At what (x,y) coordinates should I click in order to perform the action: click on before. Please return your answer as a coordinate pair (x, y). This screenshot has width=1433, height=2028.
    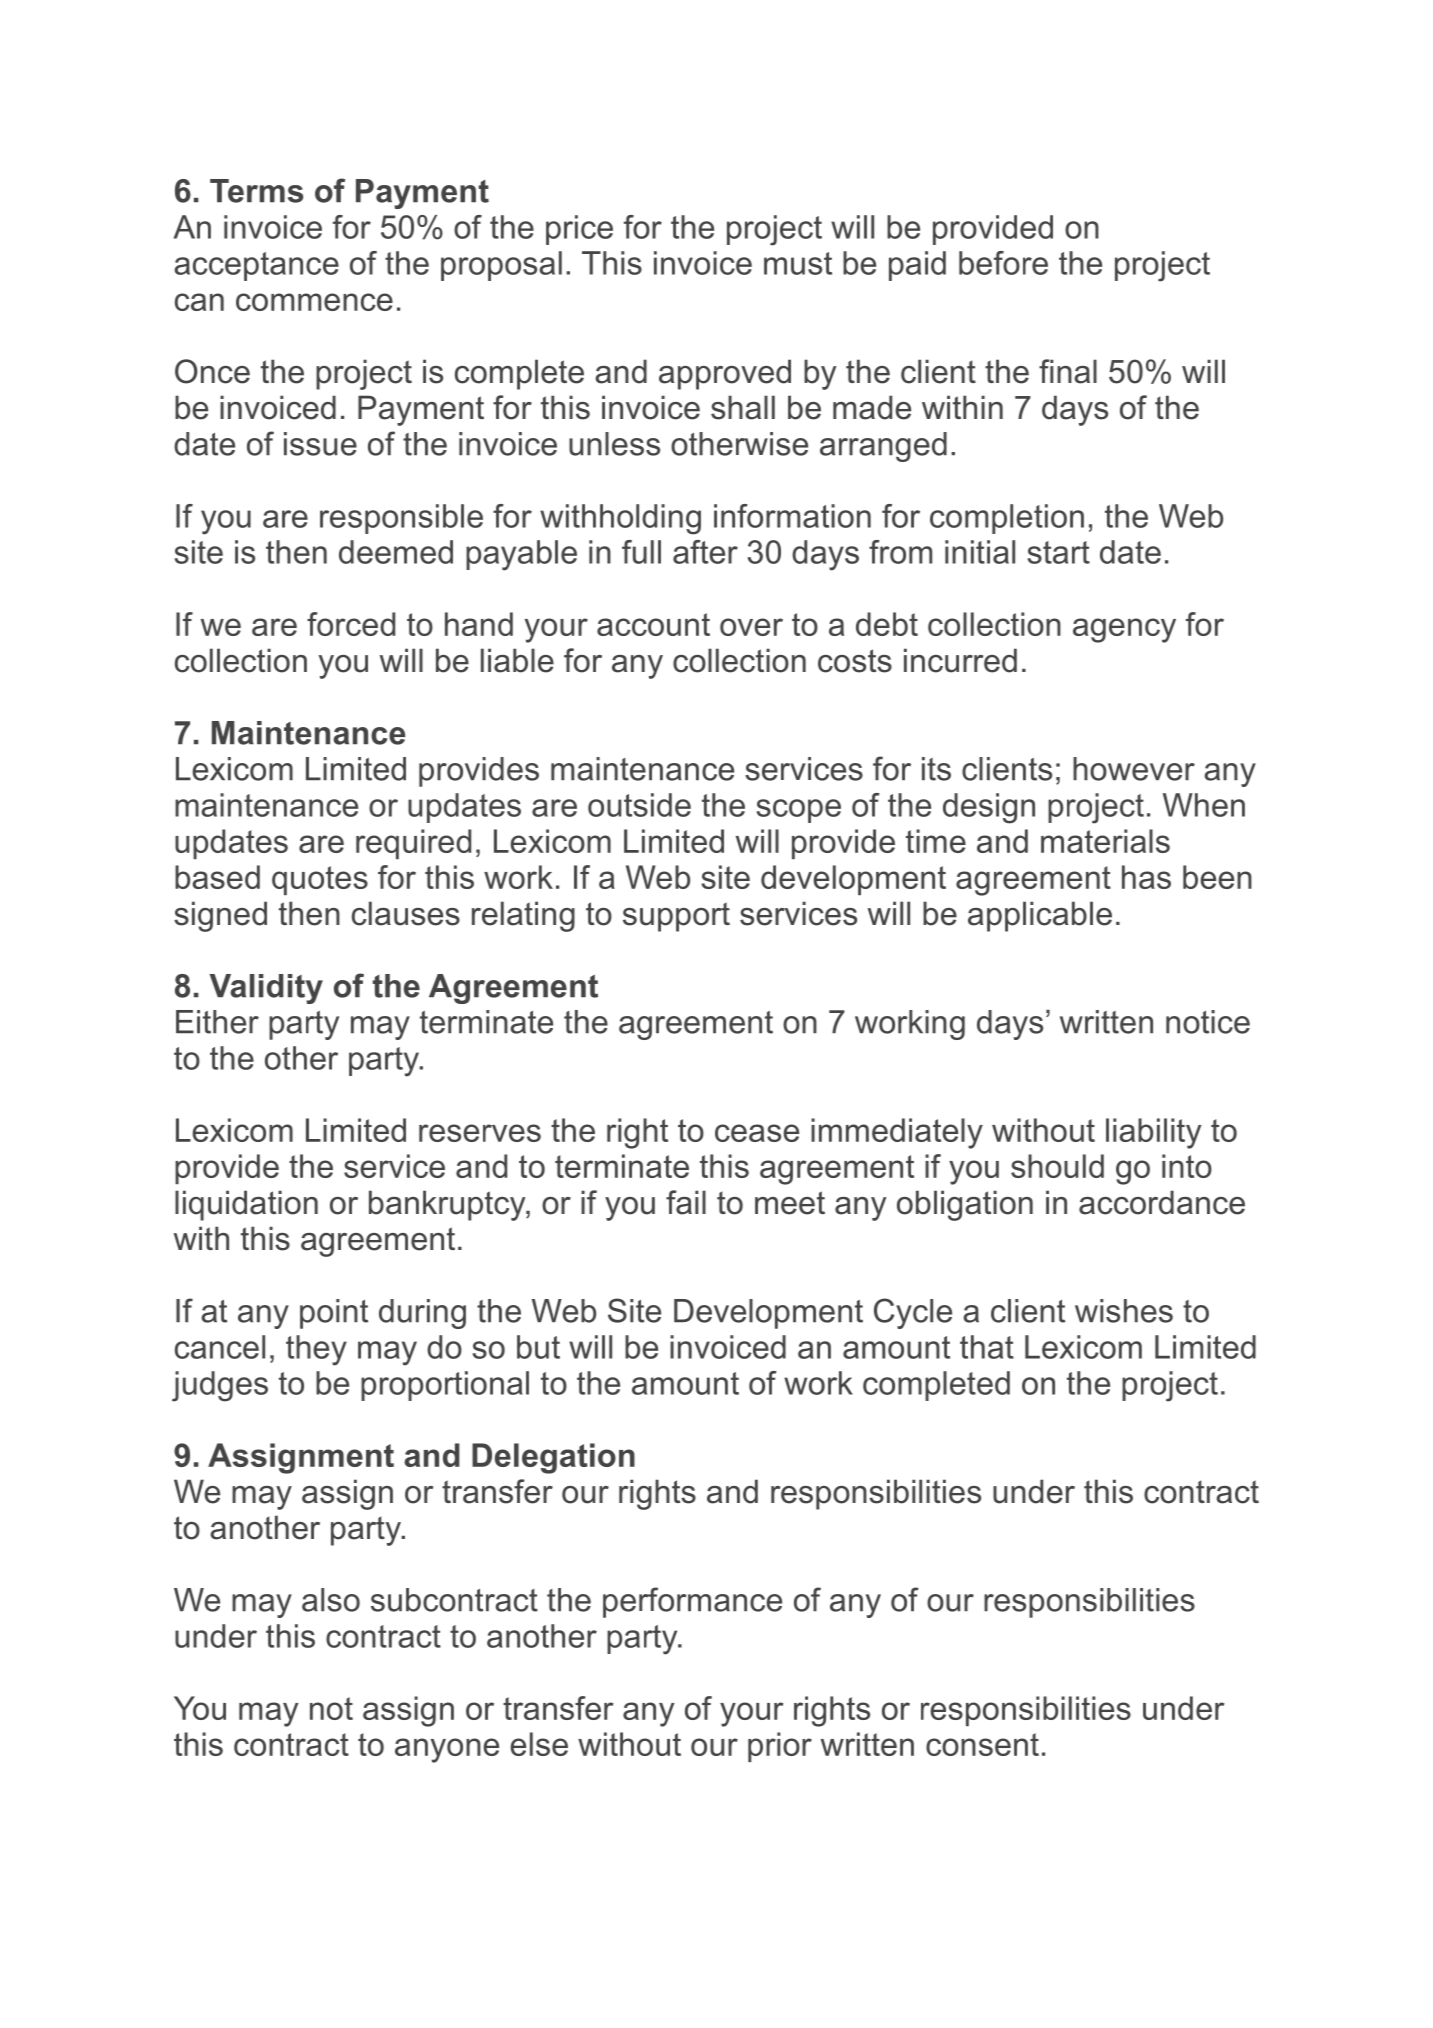
    Looking at the image, I should click on (1003, 263).
